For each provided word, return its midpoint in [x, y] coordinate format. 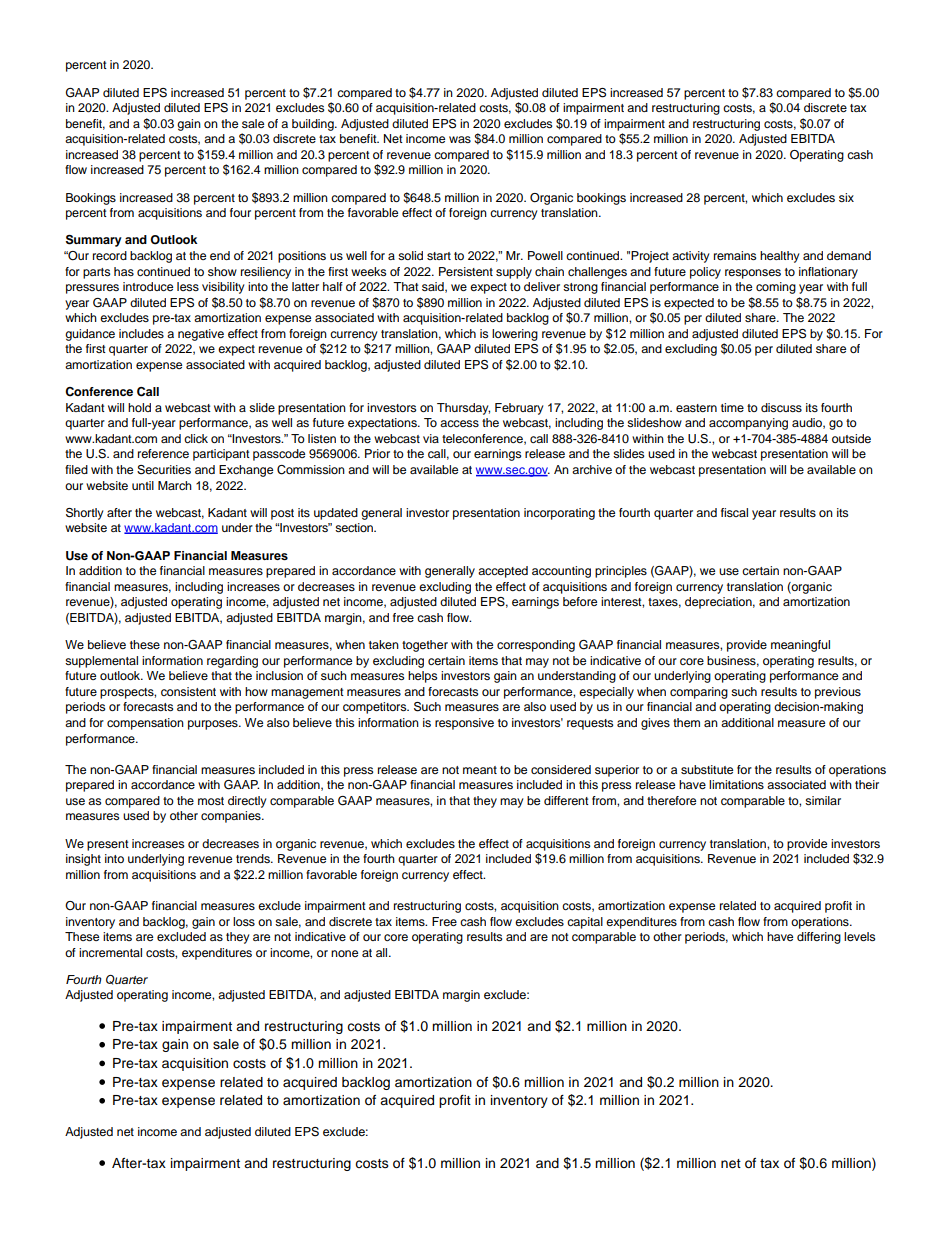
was [460, 139]
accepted [503, 572]
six [846, 197]
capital [585, 923]
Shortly [85, 514]
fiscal [734, 512]
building [314, 125]
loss [244, 921]
